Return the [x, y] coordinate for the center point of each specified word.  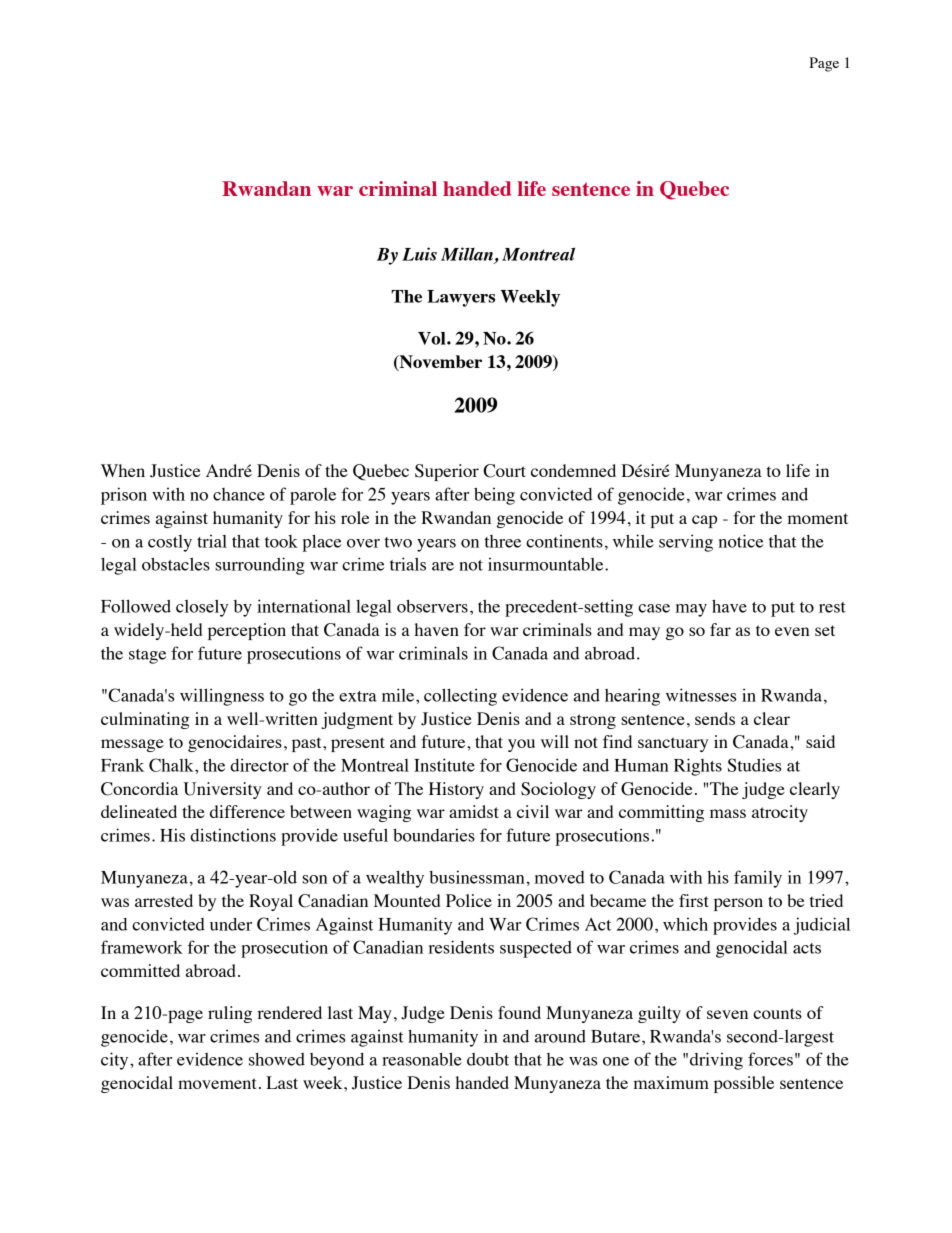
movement [217, 1083]
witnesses [701, 695]
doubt [488, 1059]
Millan [467, 254]
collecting [460, 697]
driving [716, 1061]
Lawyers [461, 298]
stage [147, 656]
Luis [419, 254]
